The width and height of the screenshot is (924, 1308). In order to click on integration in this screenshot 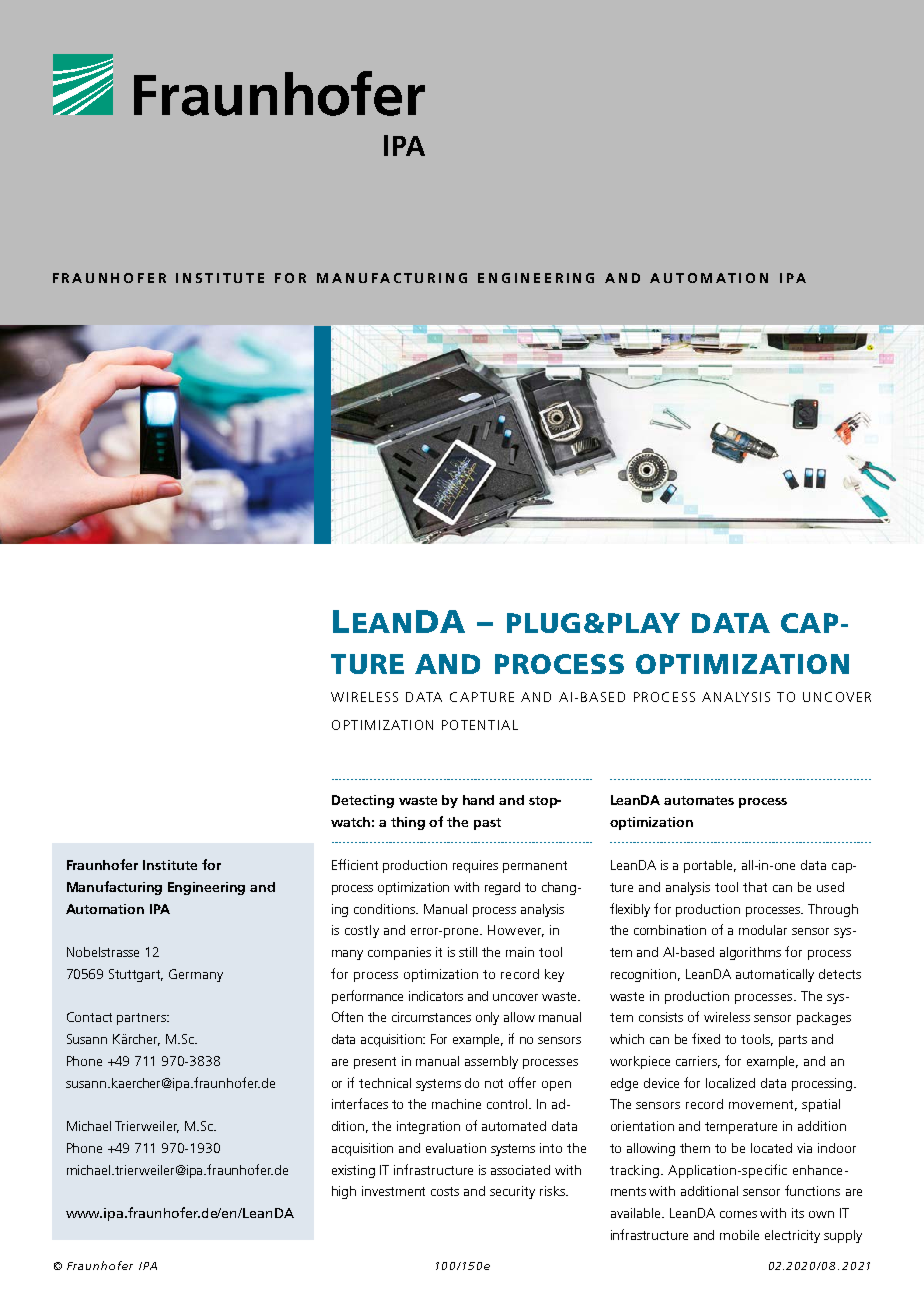, I will do `click(428, 1127)`.
